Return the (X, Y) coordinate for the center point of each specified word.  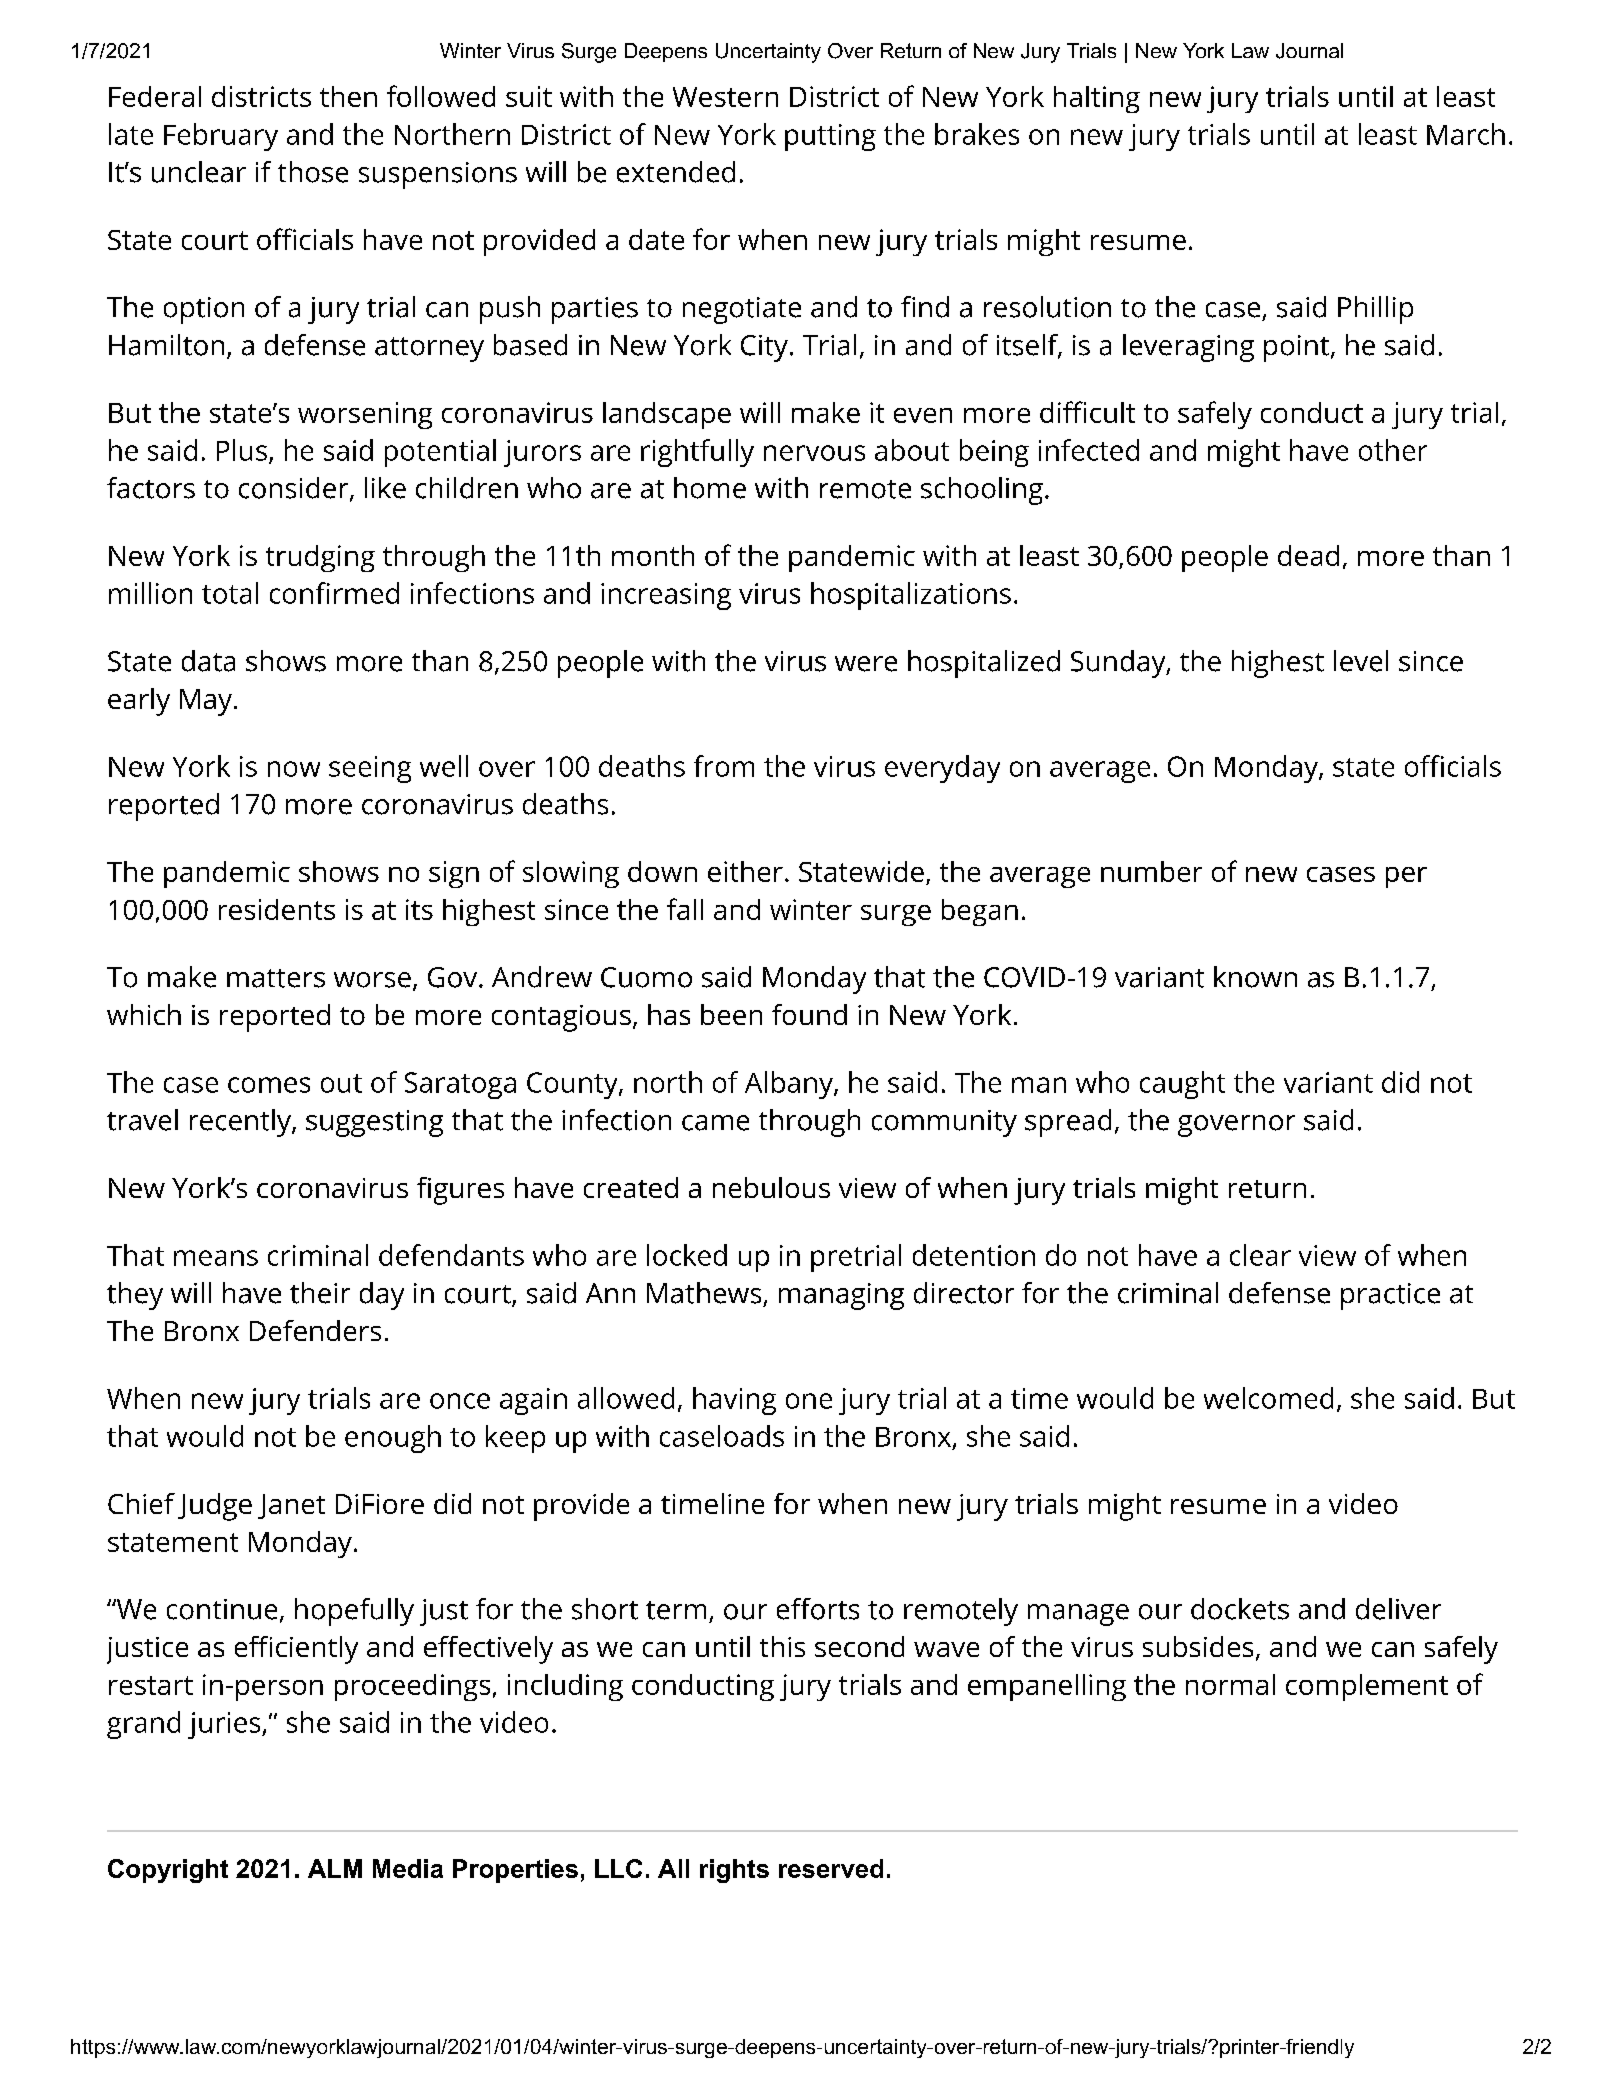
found (809, 1014)
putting (830, 137)
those (313, 172)
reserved (831, 1868)
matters (276, 978)
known (1255, 977)
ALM (335, 1868)
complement (1367, 1687)
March (1466, 134)
